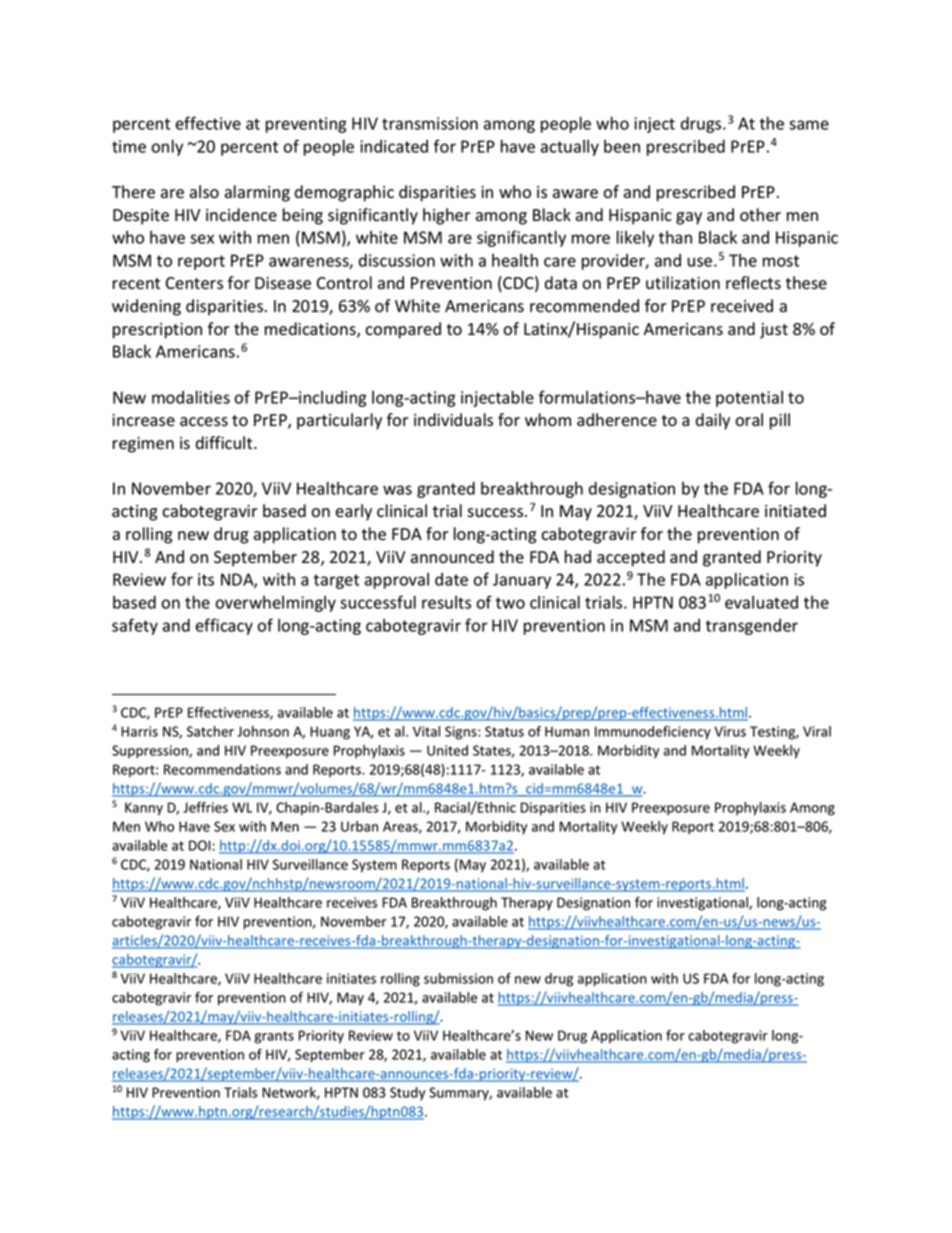 This screenshot has height=1233, width=952. What do you see at coordinates (274, 1037) in the screenshot?
I see `grants` at bounding box center [274, 1037].
